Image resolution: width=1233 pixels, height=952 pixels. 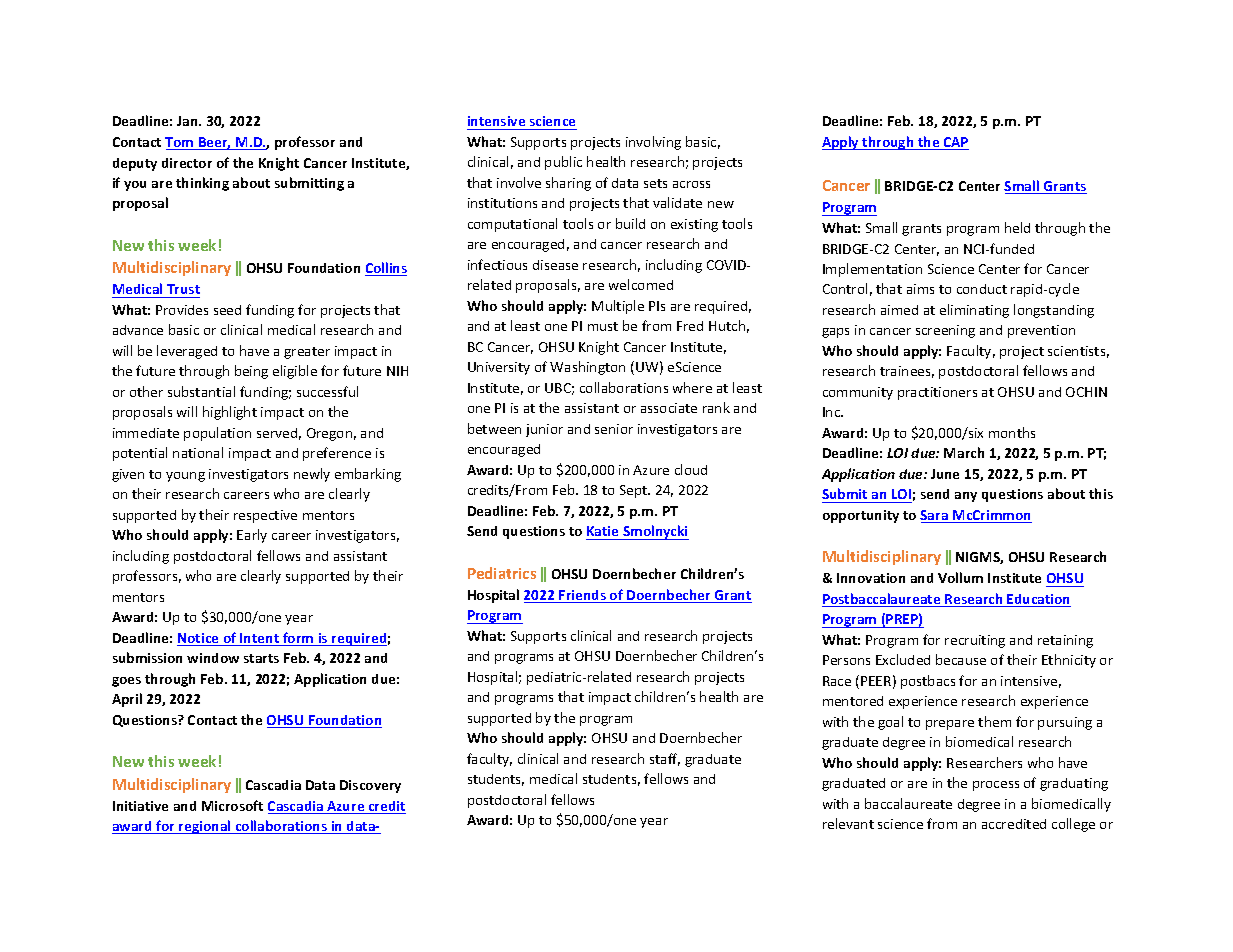 I want to click on practitioners, so click(x=937, y=393).
